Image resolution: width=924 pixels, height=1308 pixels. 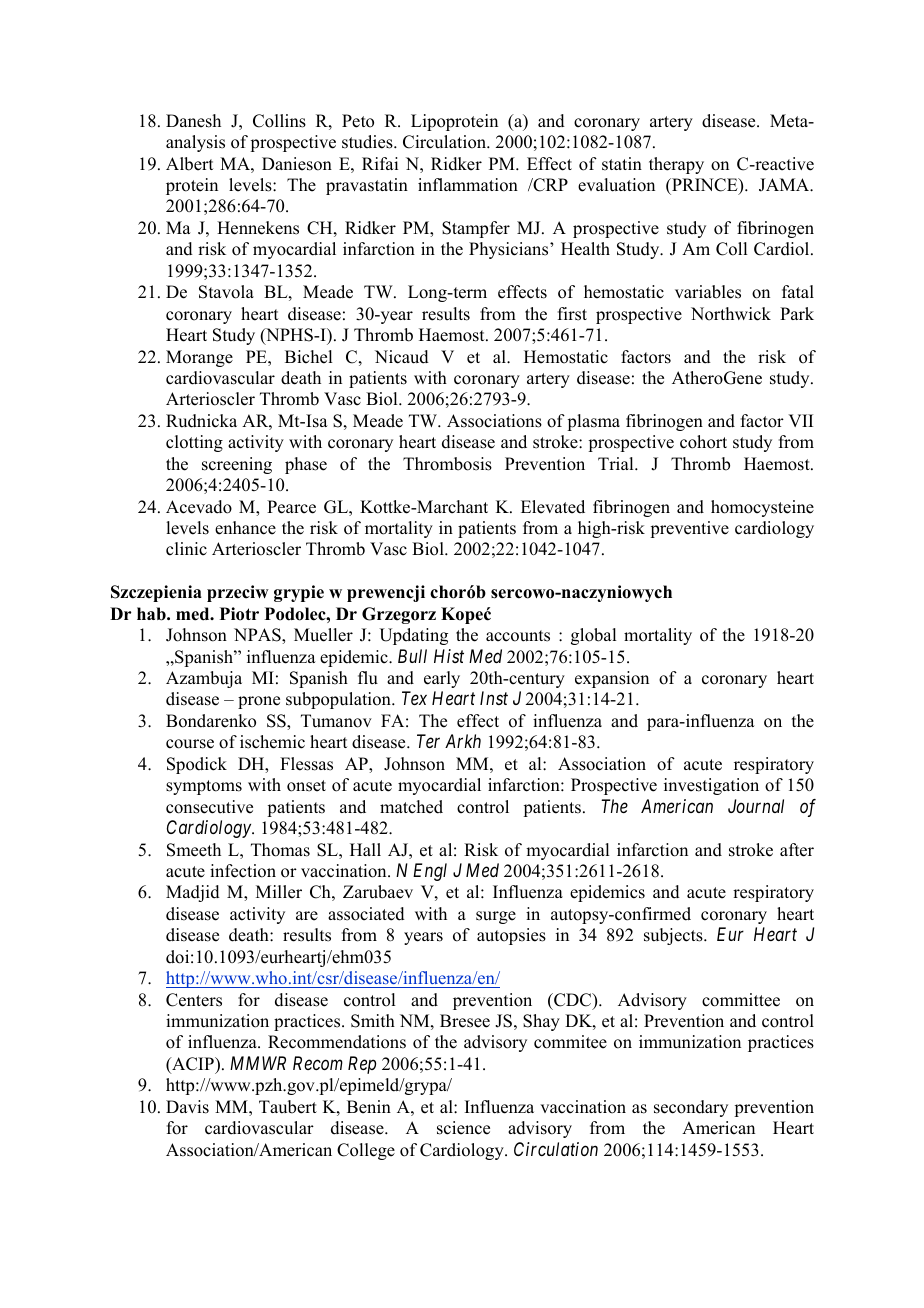 I want to click on plasma, so click(x=593, y=422).
